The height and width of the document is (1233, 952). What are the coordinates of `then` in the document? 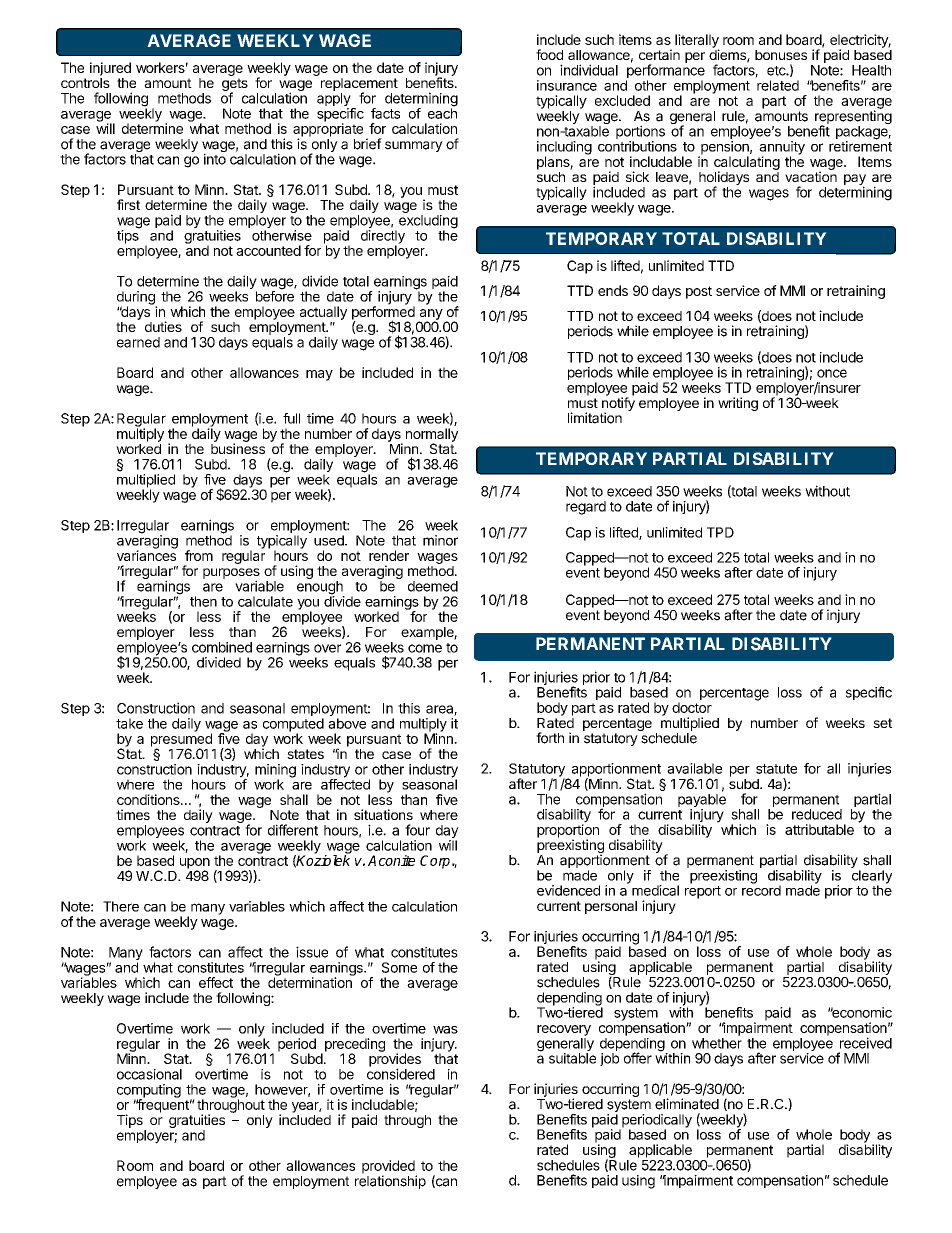 It's located at (203, 601).
